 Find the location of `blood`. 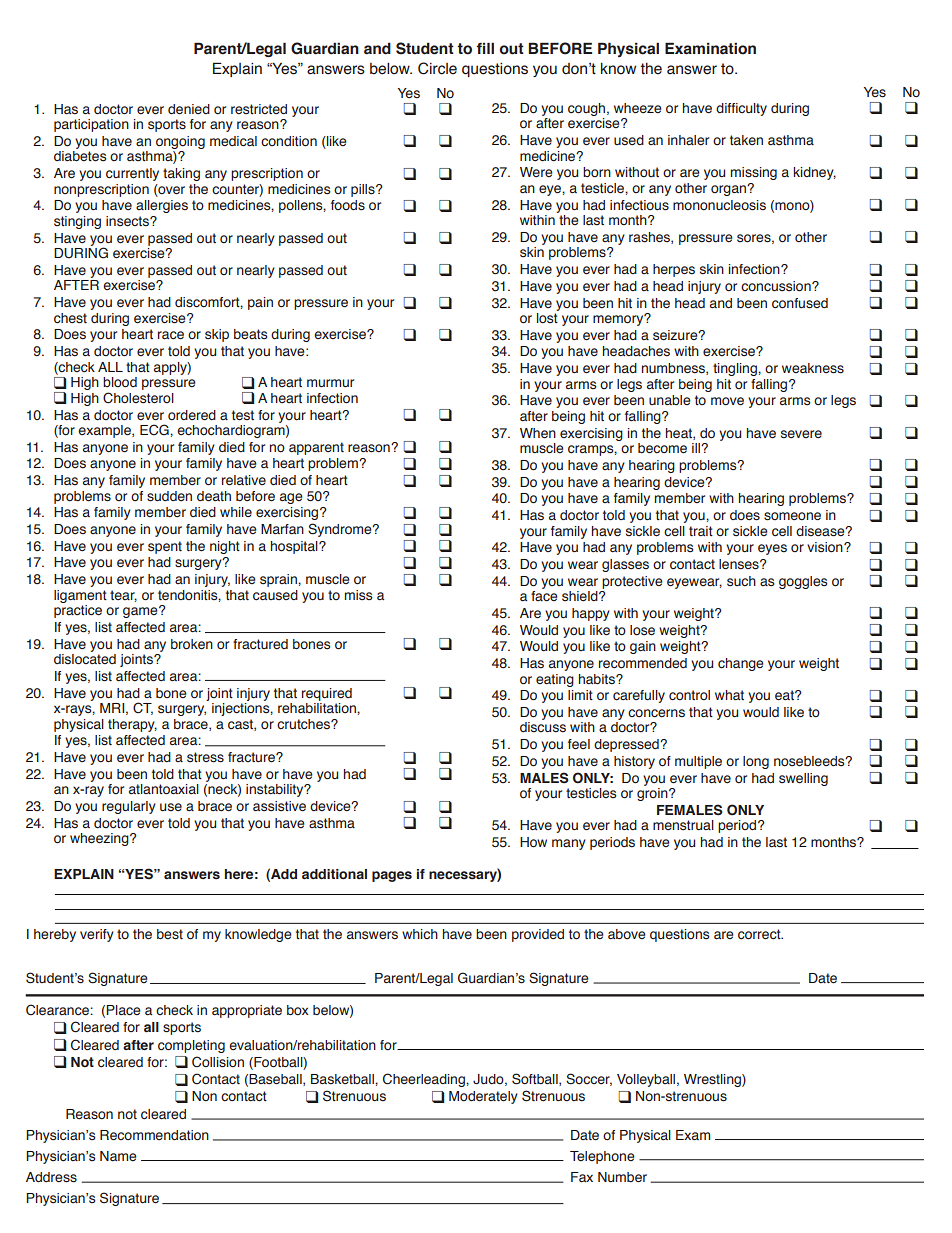

blood is located at coordinates (120, 382).
